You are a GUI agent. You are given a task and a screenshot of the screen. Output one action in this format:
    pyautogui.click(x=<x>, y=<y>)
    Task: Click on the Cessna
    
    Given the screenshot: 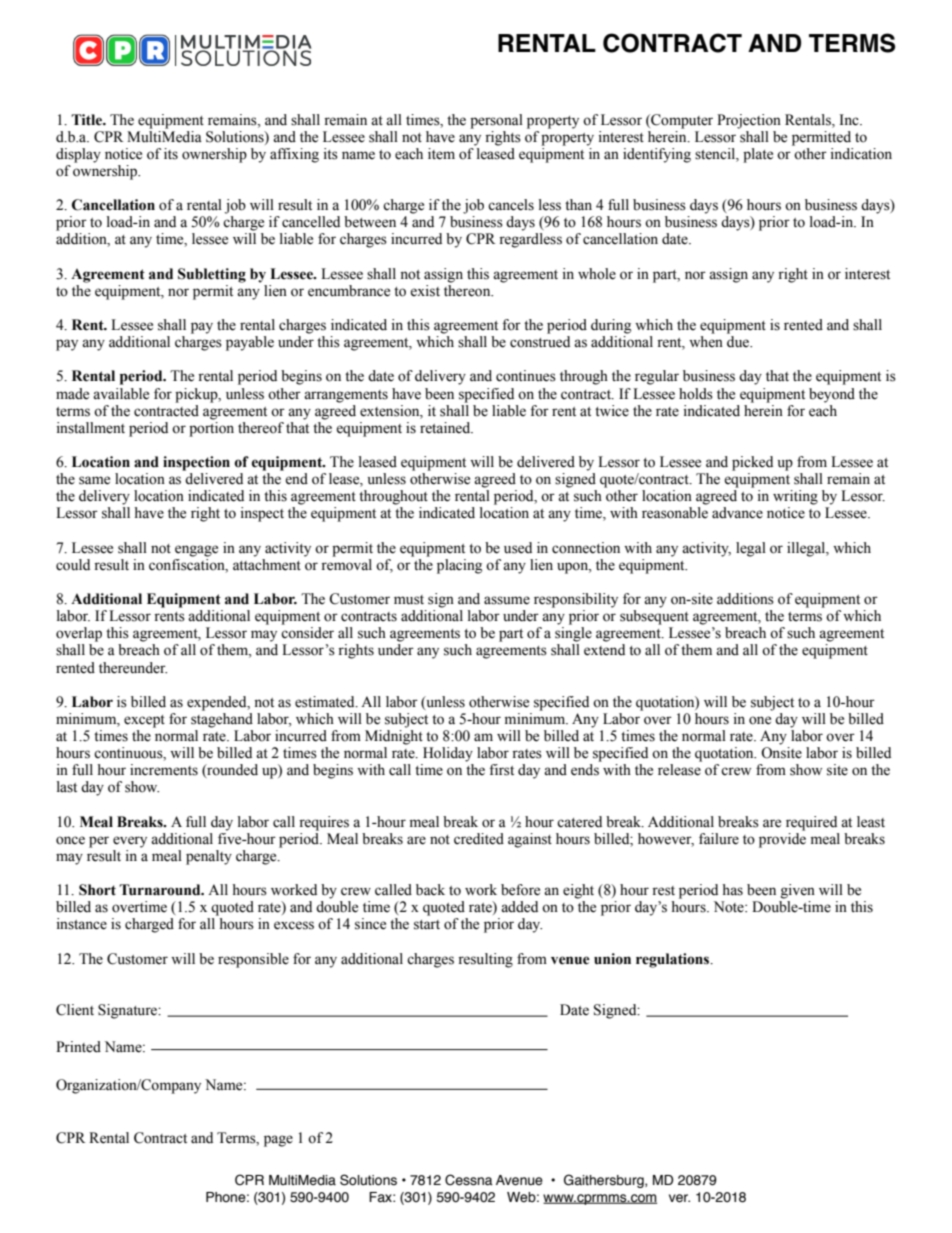 What is the action you would take?
    pyautogui.click(x=469, y=1180)
